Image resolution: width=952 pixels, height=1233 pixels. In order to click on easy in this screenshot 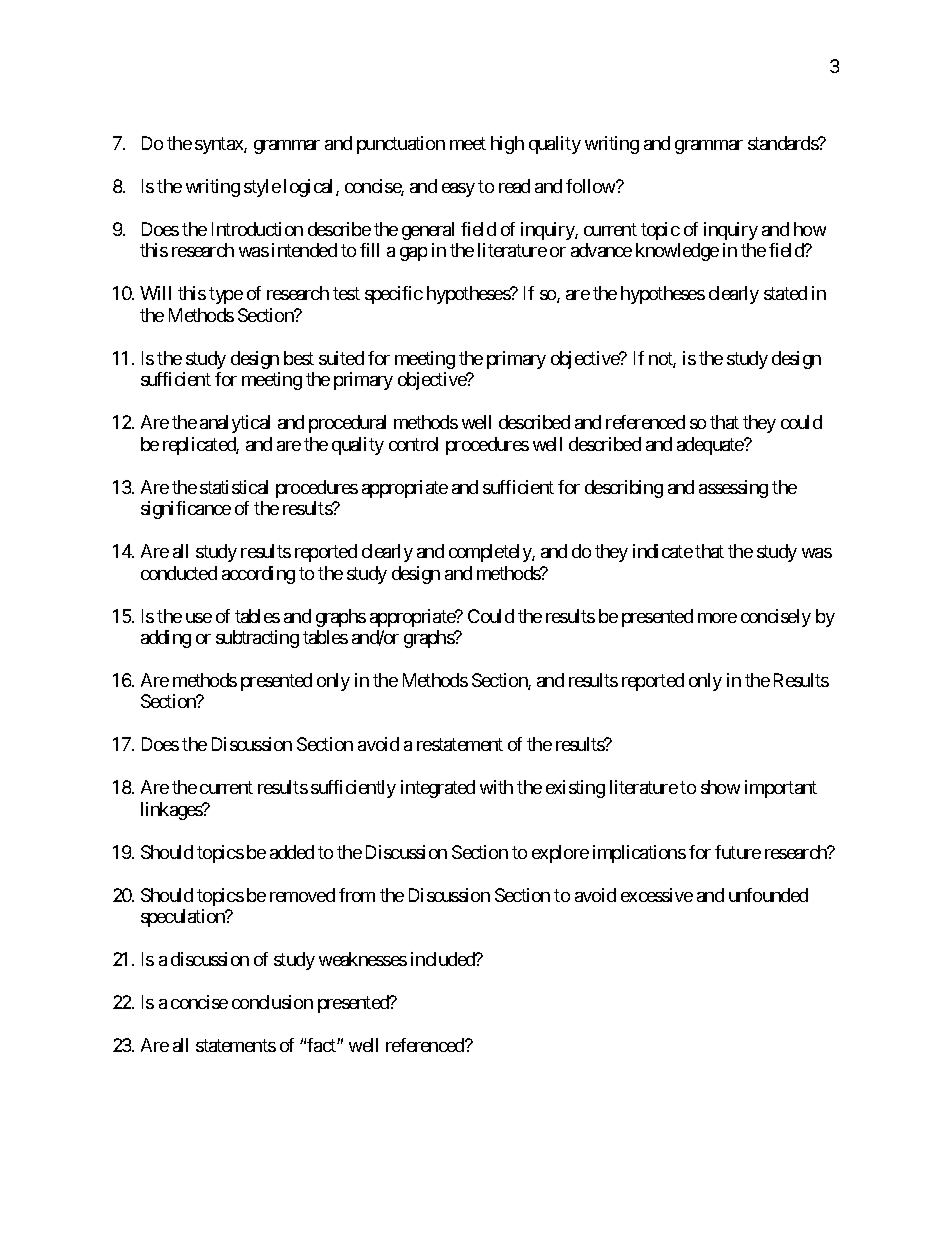, I will do `click(458, 190)`.
